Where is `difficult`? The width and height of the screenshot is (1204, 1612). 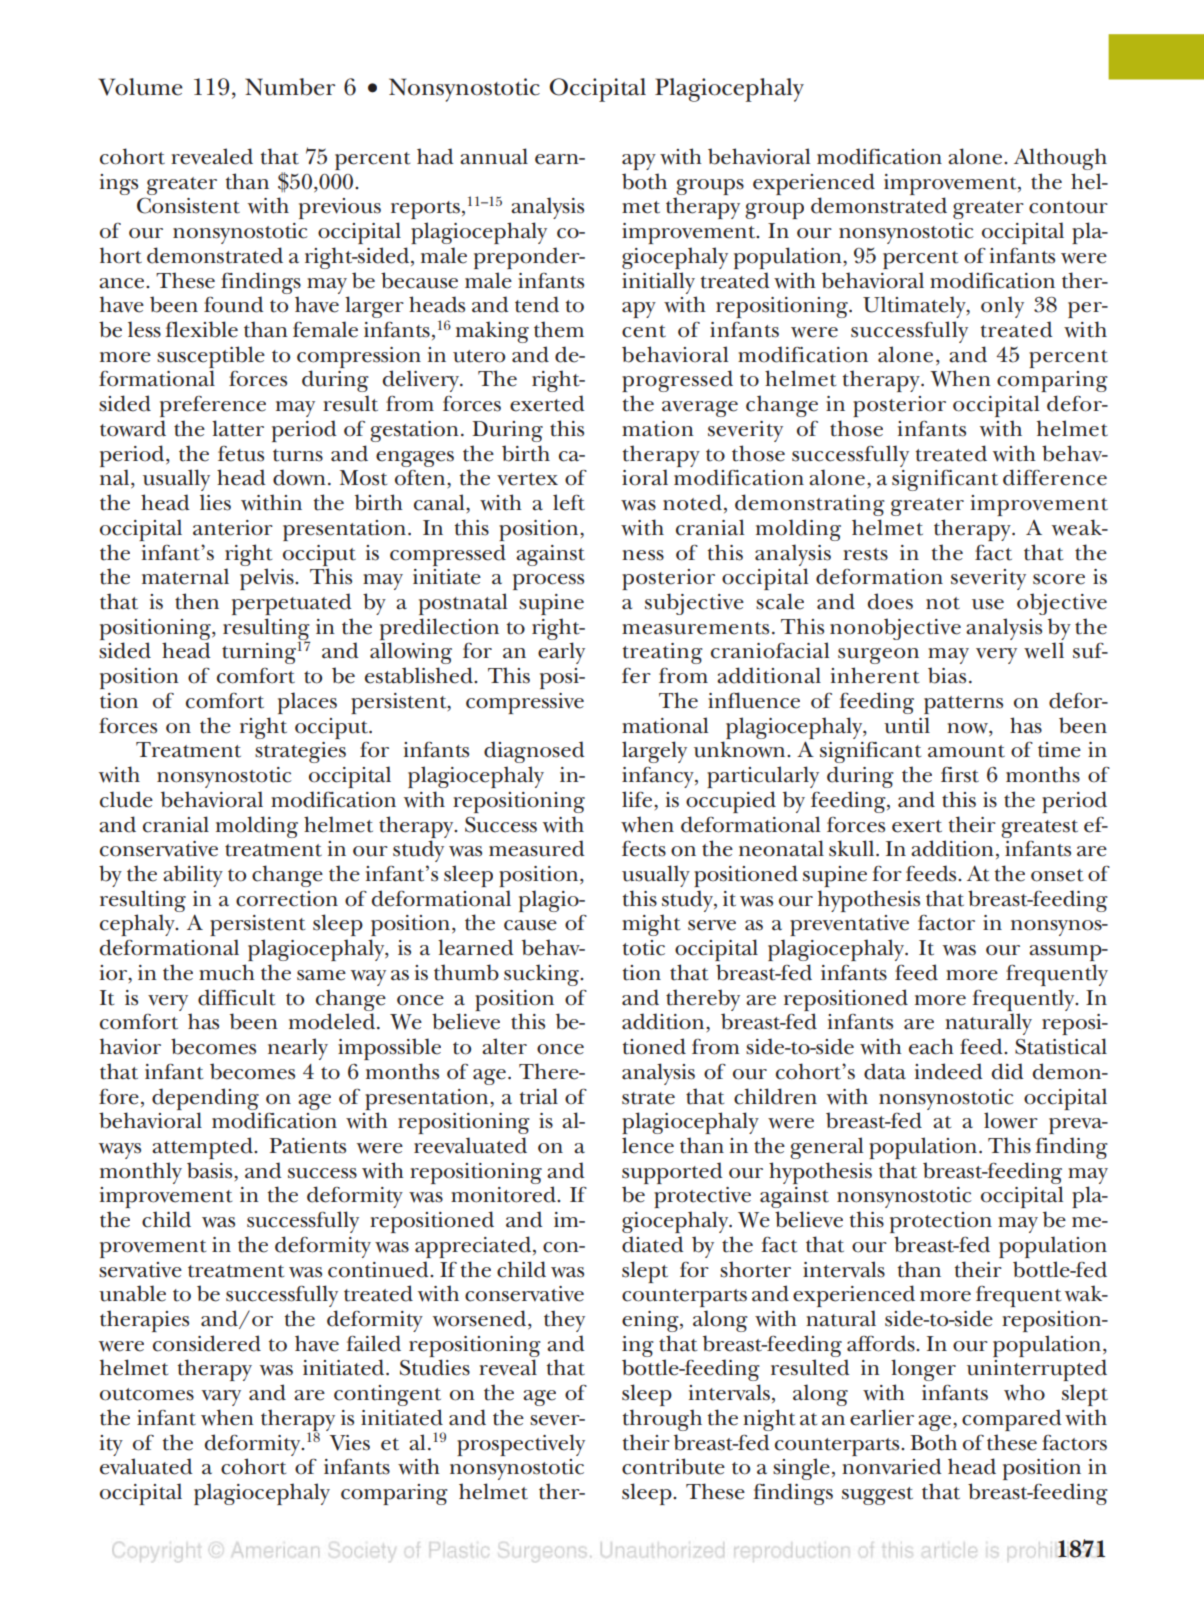
difficult is located at coordinates (236, 997).
